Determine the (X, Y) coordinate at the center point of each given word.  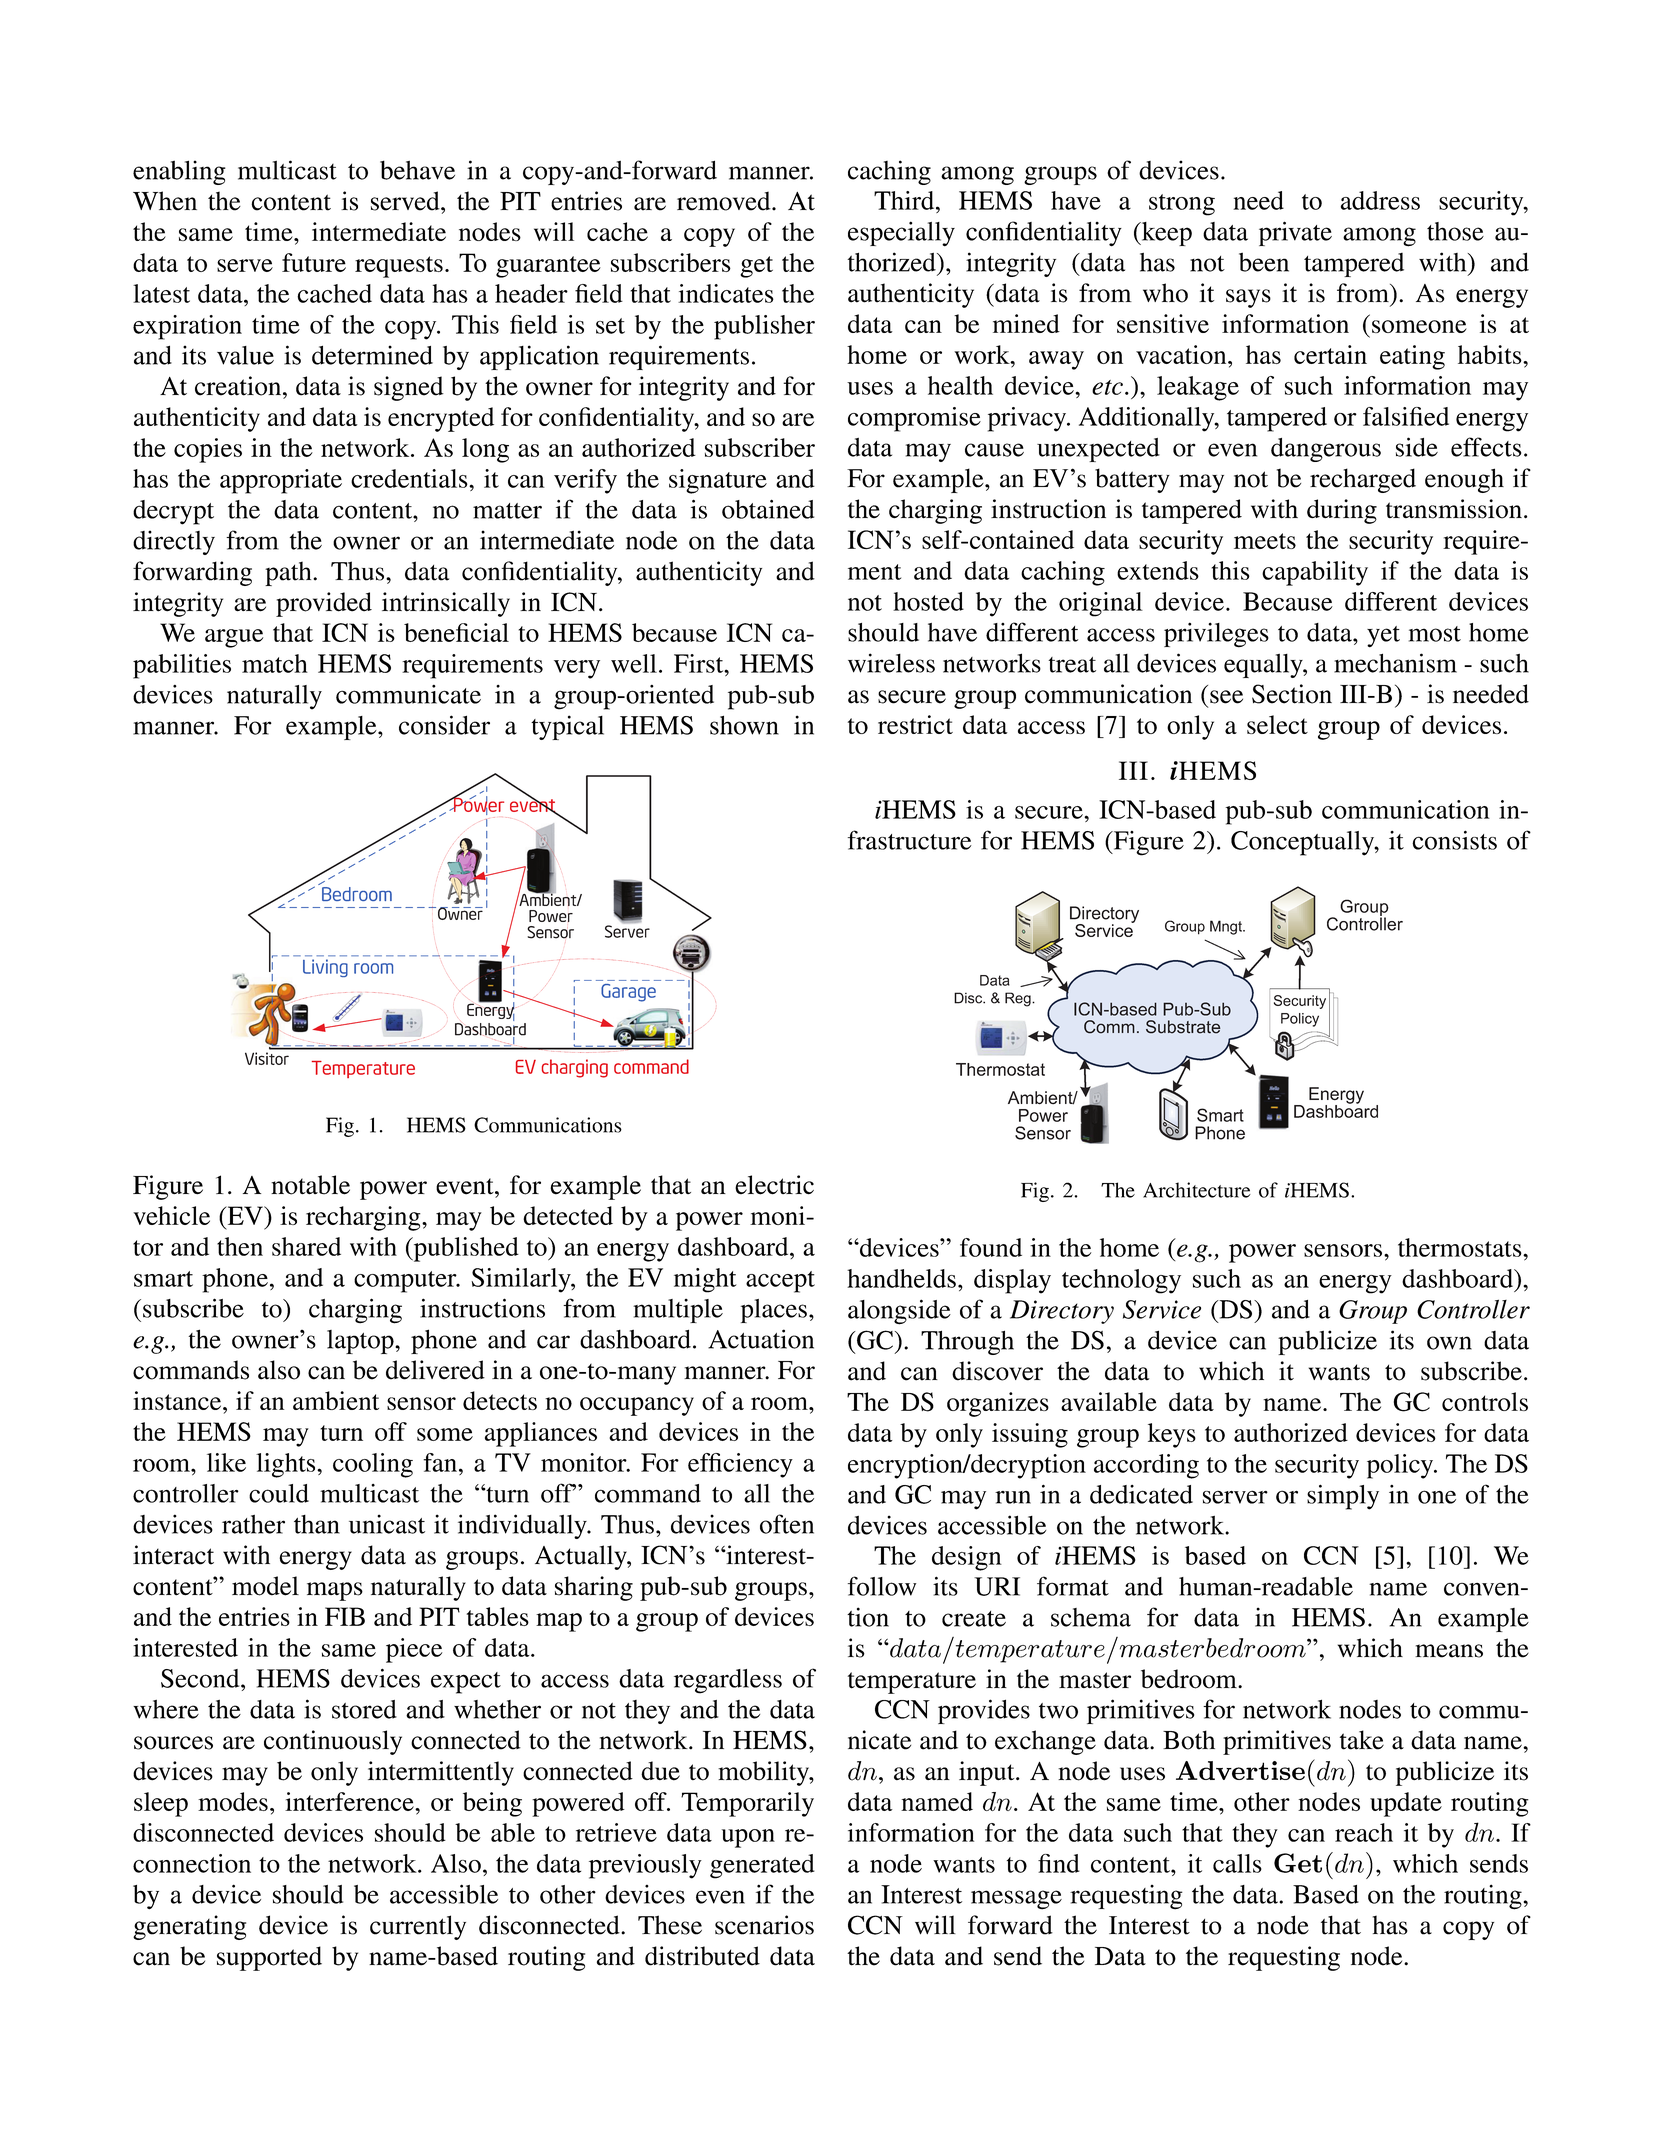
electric (774, 1185)
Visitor (267, 1058)
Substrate (1183, 1027)
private (1295, 233)
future (314, 262)
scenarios (764, 1925)
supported (269, 1958)
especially (901, 234)
